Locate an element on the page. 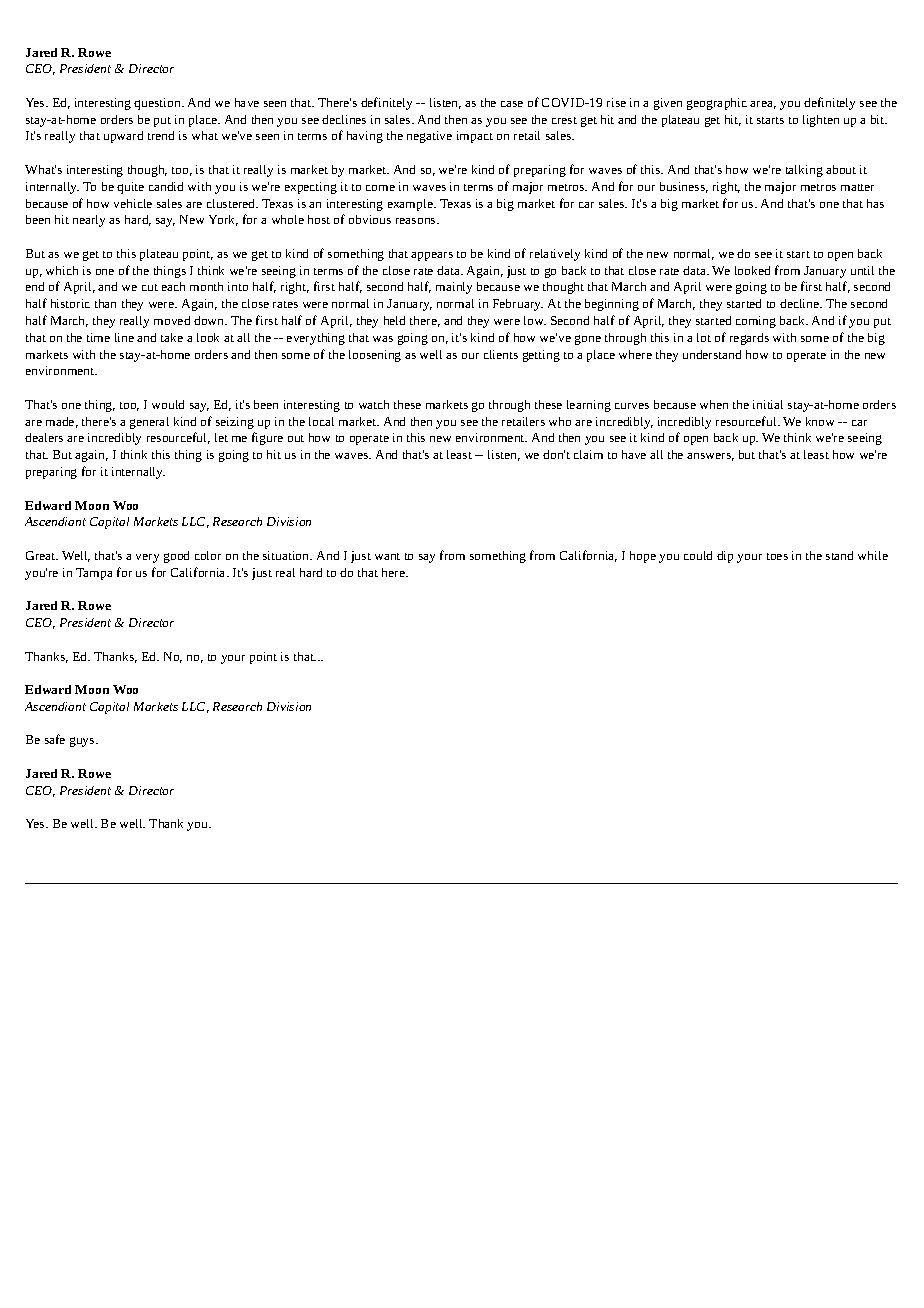  know is located at coordinates (820, 421).
